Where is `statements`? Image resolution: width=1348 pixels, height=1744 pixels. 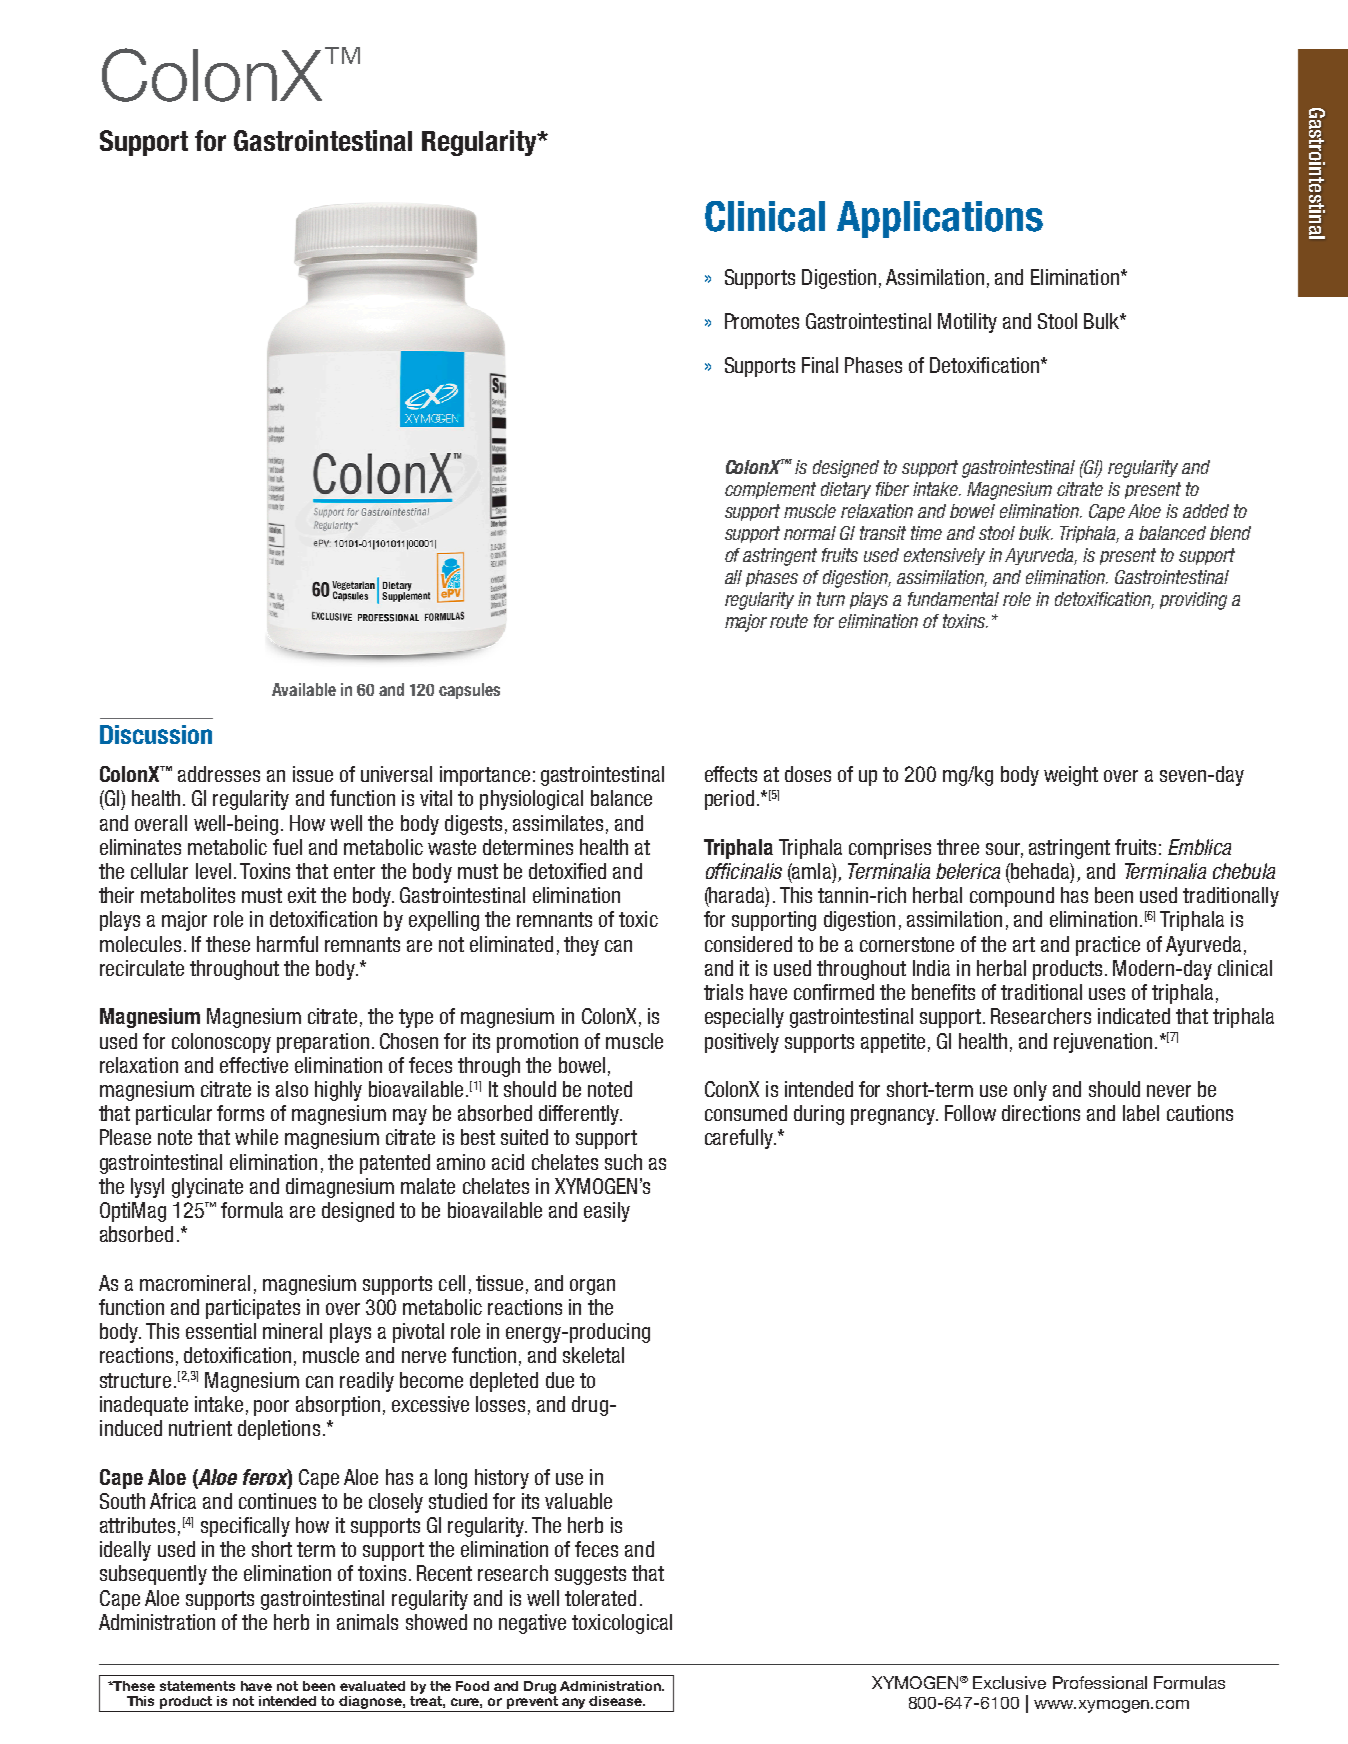 statements is located at coordinates (197, 1686).
